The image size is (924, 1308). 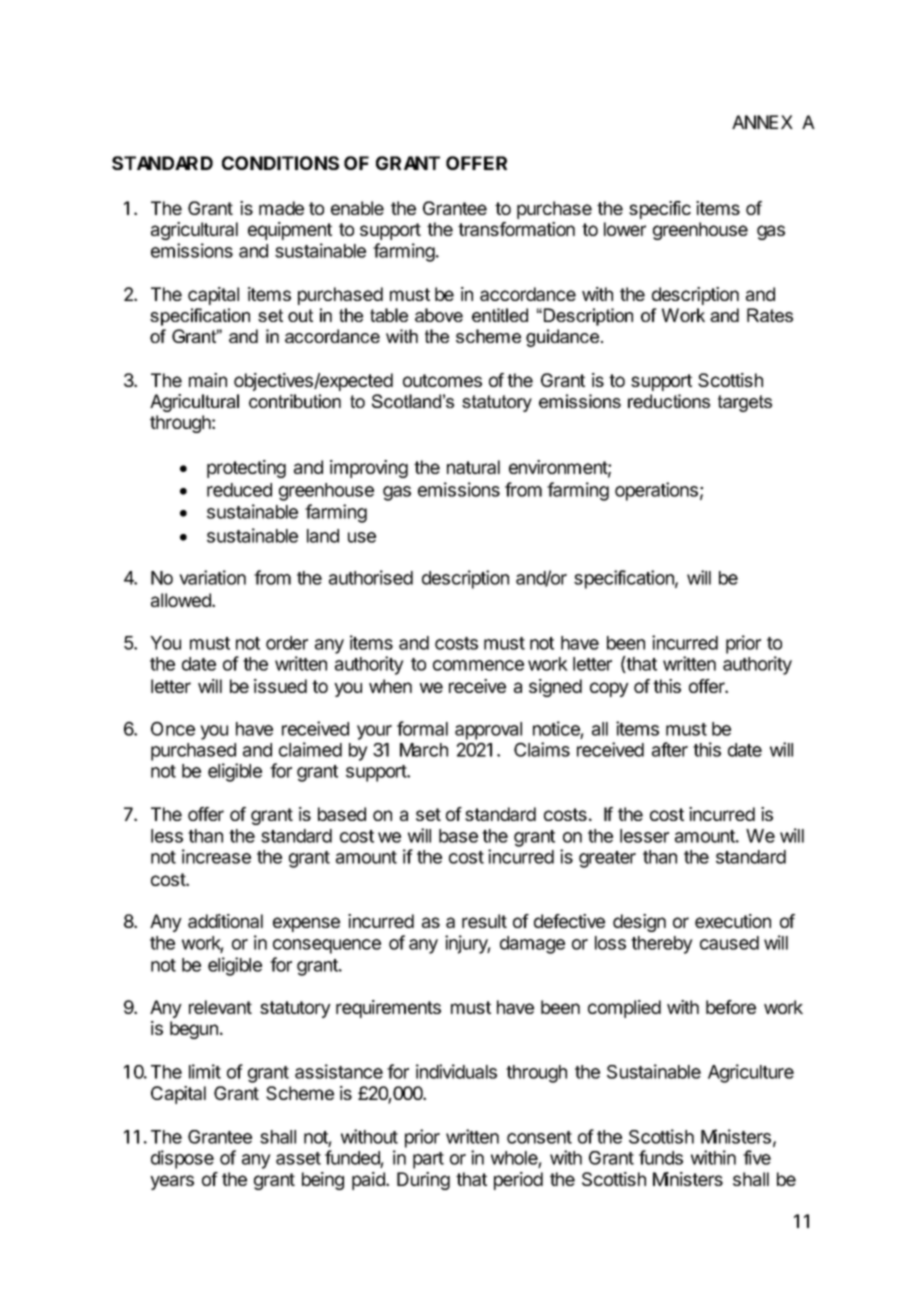 What do you see at coordinates (428, 1160) in the document?
I see `part` at bounding box center [428, 1160].
